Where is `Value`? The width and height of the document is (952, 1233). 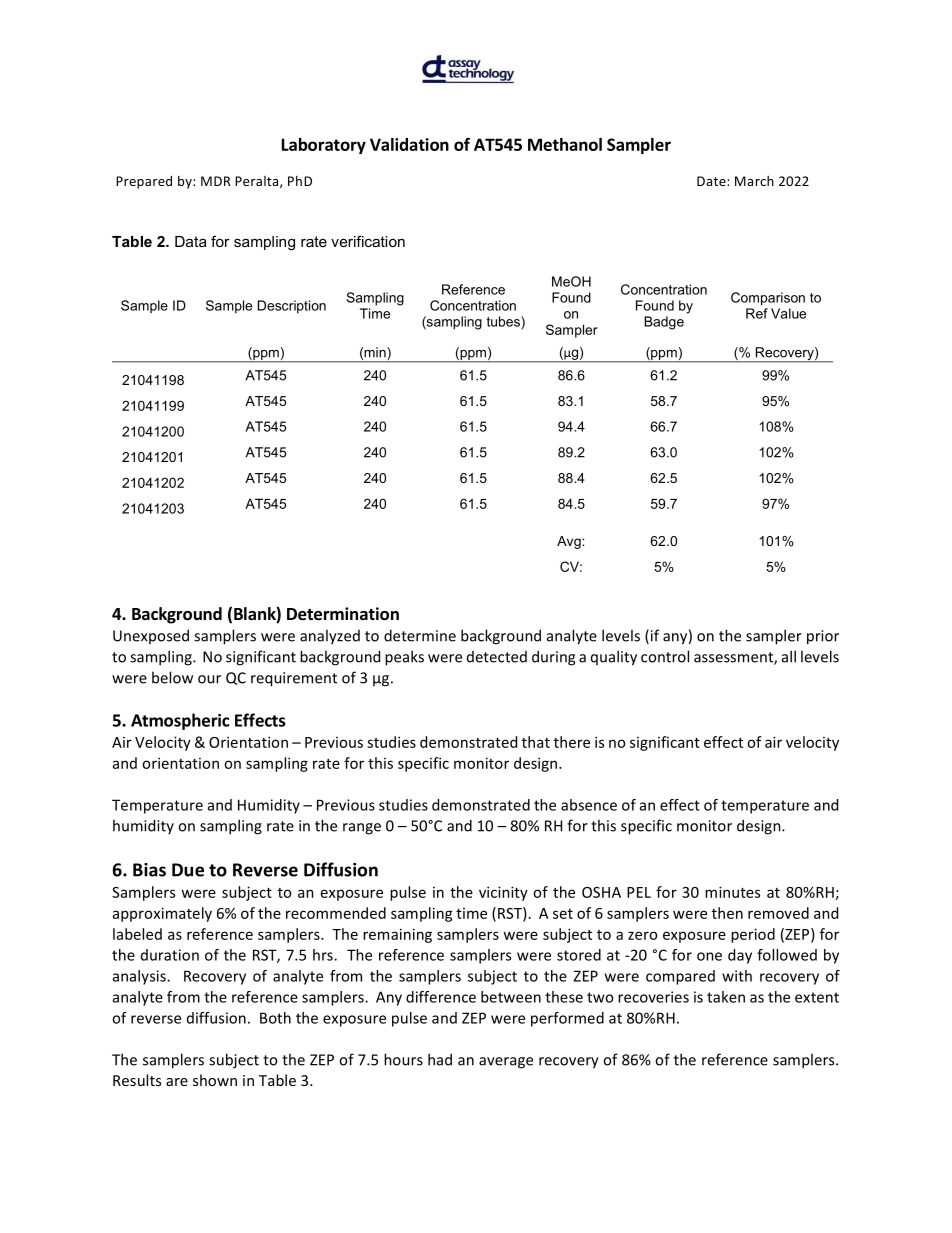
Value is located at coordinates (788, 313).
